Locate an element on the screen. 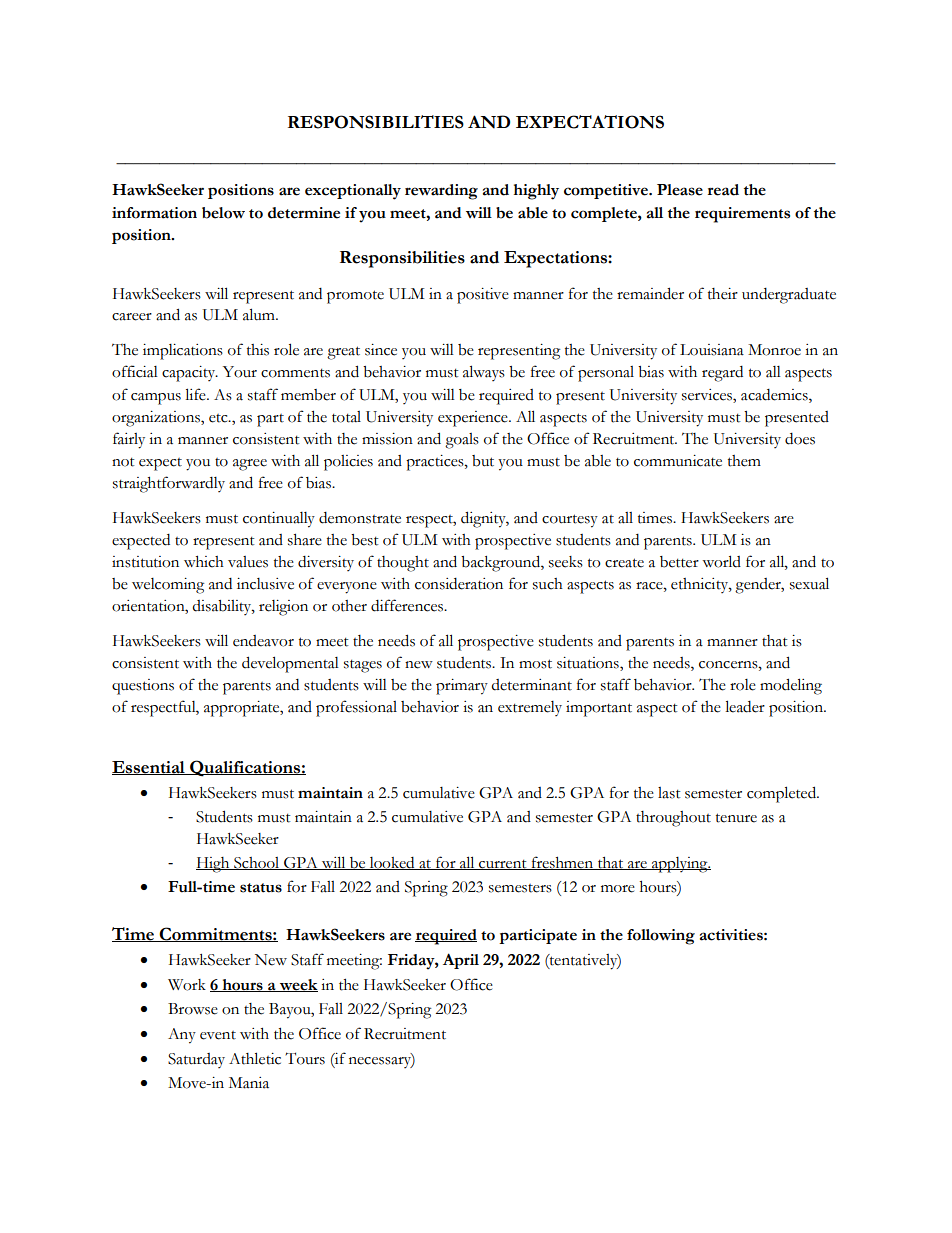 This screenshot has width=952, height=1233. below is located at coordinates (223, 213).
